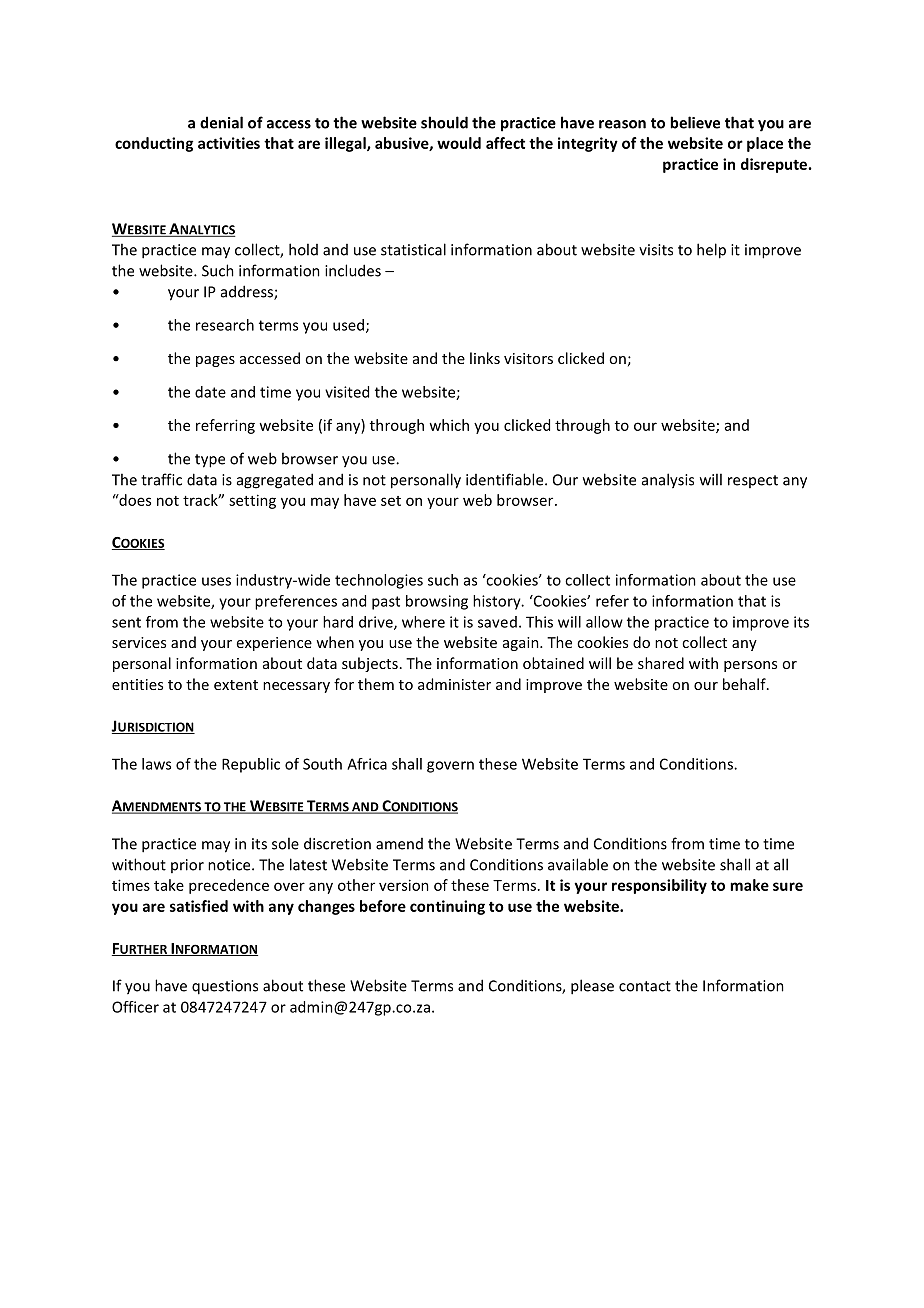 The image size is (924, 1308). I want to click on links, so click(485, 358).
